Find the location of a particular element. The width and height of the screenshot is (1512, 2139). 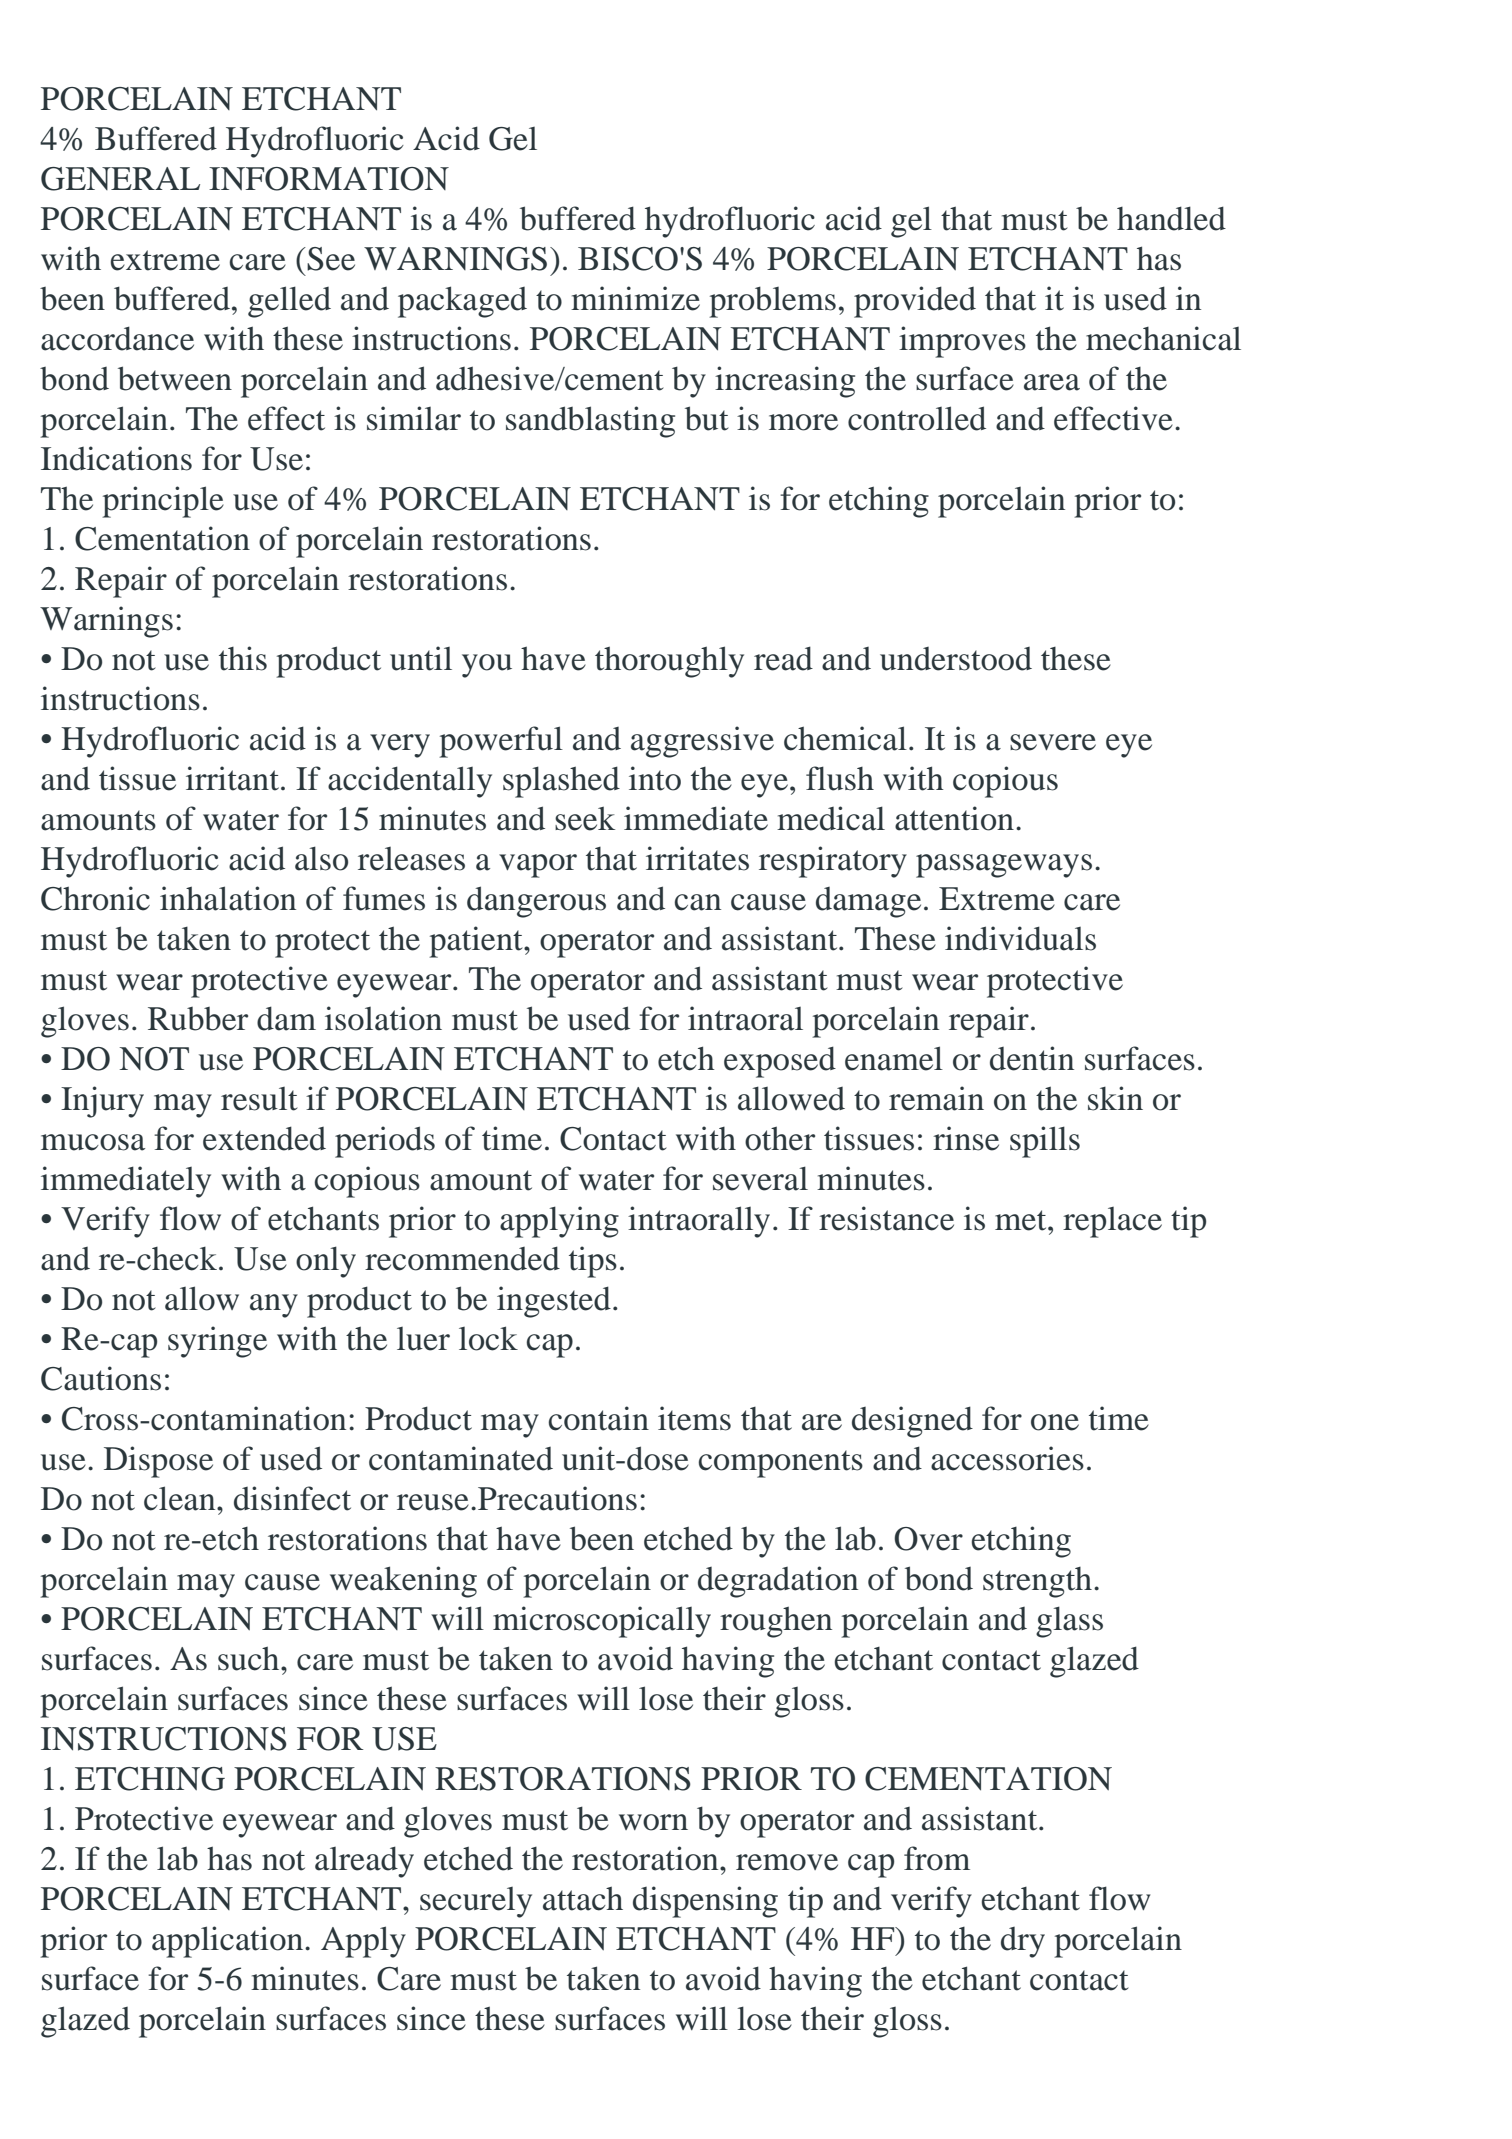

severe is located at coordinates (1053, 742).
